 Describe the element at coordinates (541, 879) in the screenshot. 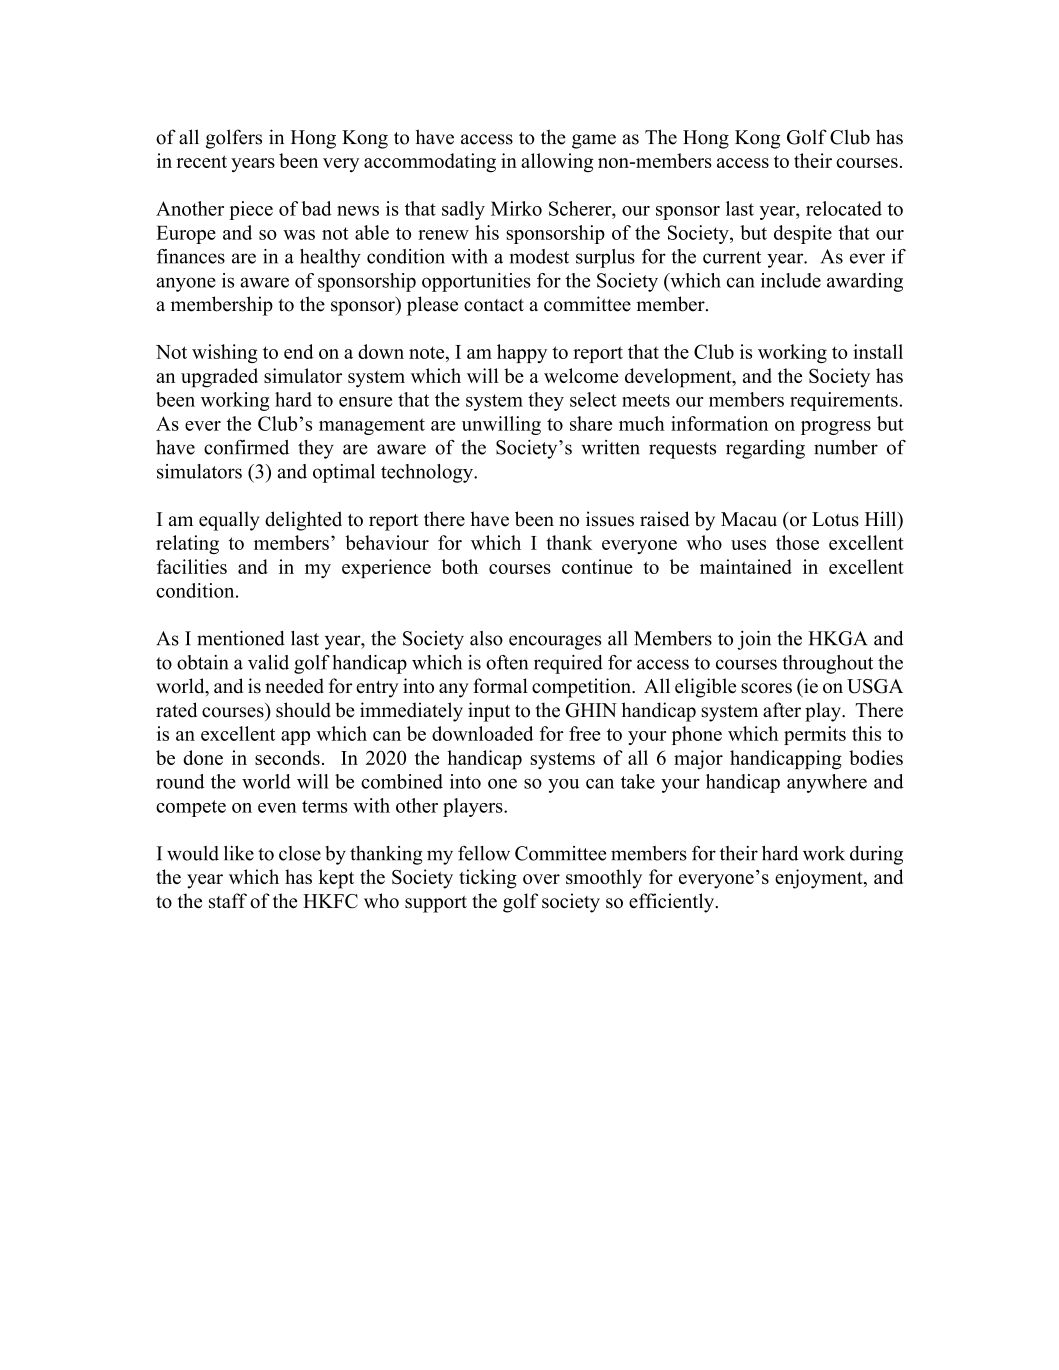

I see `over` at that location.
